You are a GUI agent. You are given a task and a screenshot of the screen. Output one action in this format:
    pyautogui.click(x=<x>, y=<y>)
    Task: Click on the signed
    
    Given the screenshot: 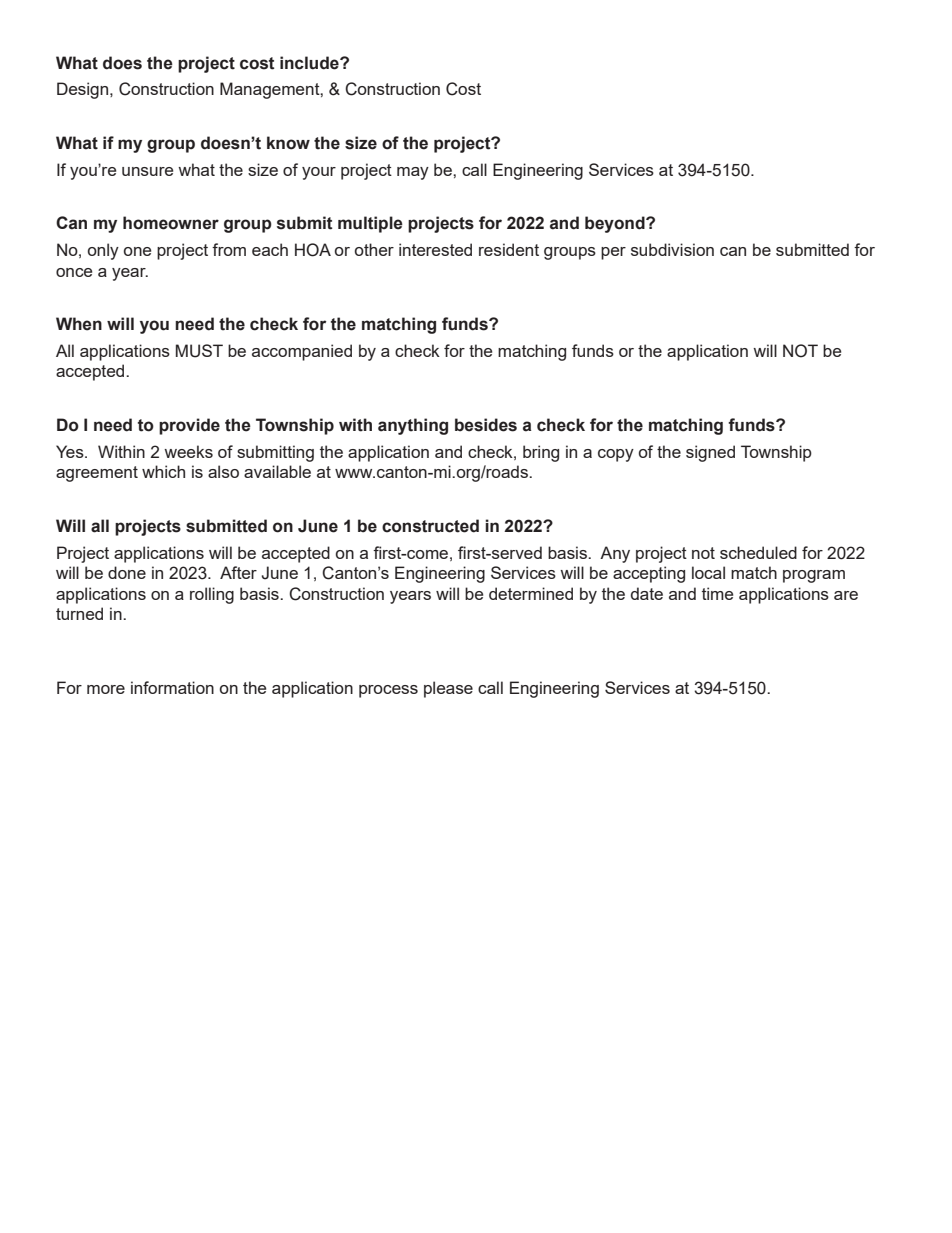 What is the action you would take?
    pyautogui.click(x=710, y=453)
